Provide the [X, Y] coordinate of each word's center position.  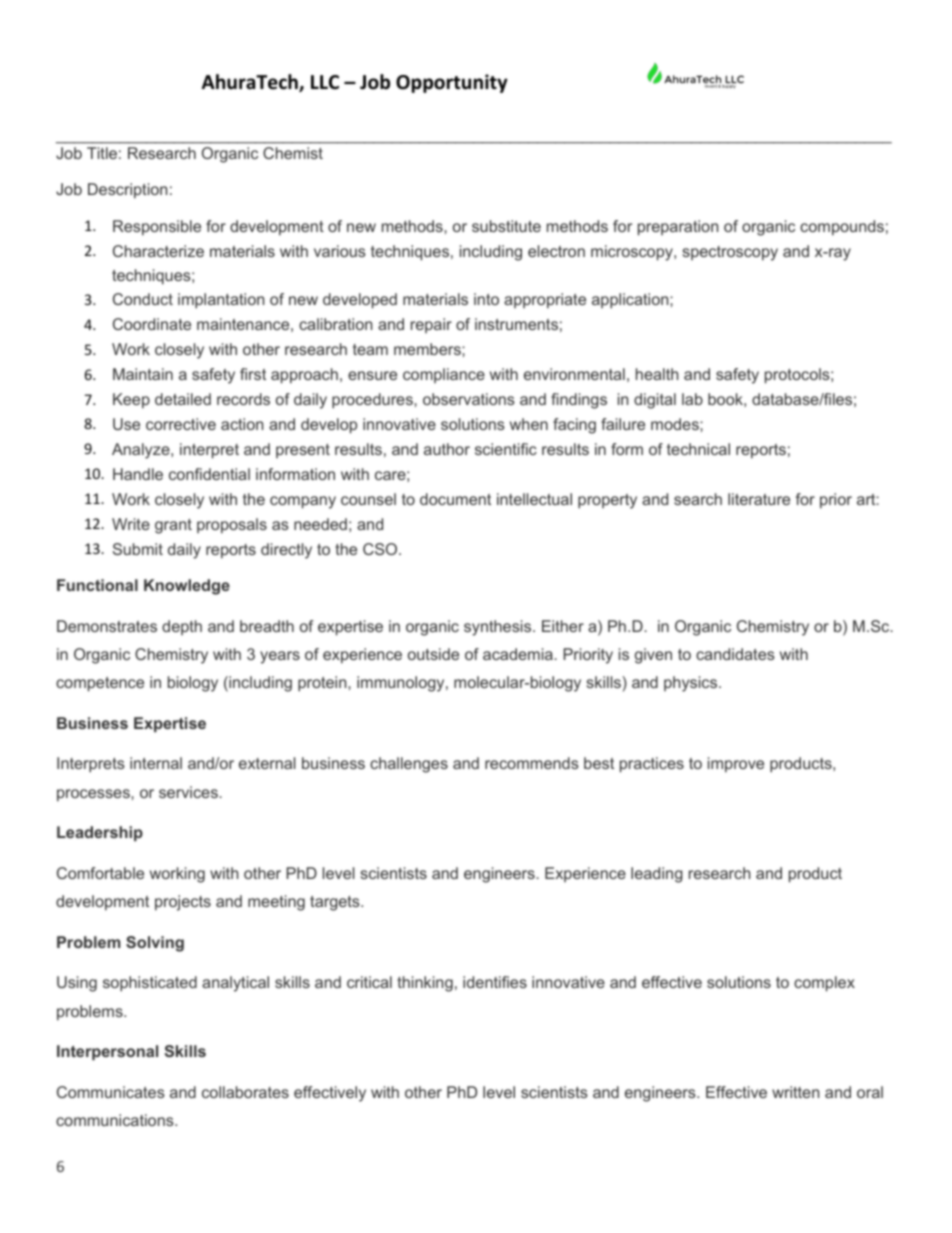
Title [102, 153]
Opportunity [452, 83]
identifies [495, 982]
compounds [842, 228]
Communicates [111, 1092]
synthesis [497, 628]
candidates [735, 654]
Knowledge [187, 587]
